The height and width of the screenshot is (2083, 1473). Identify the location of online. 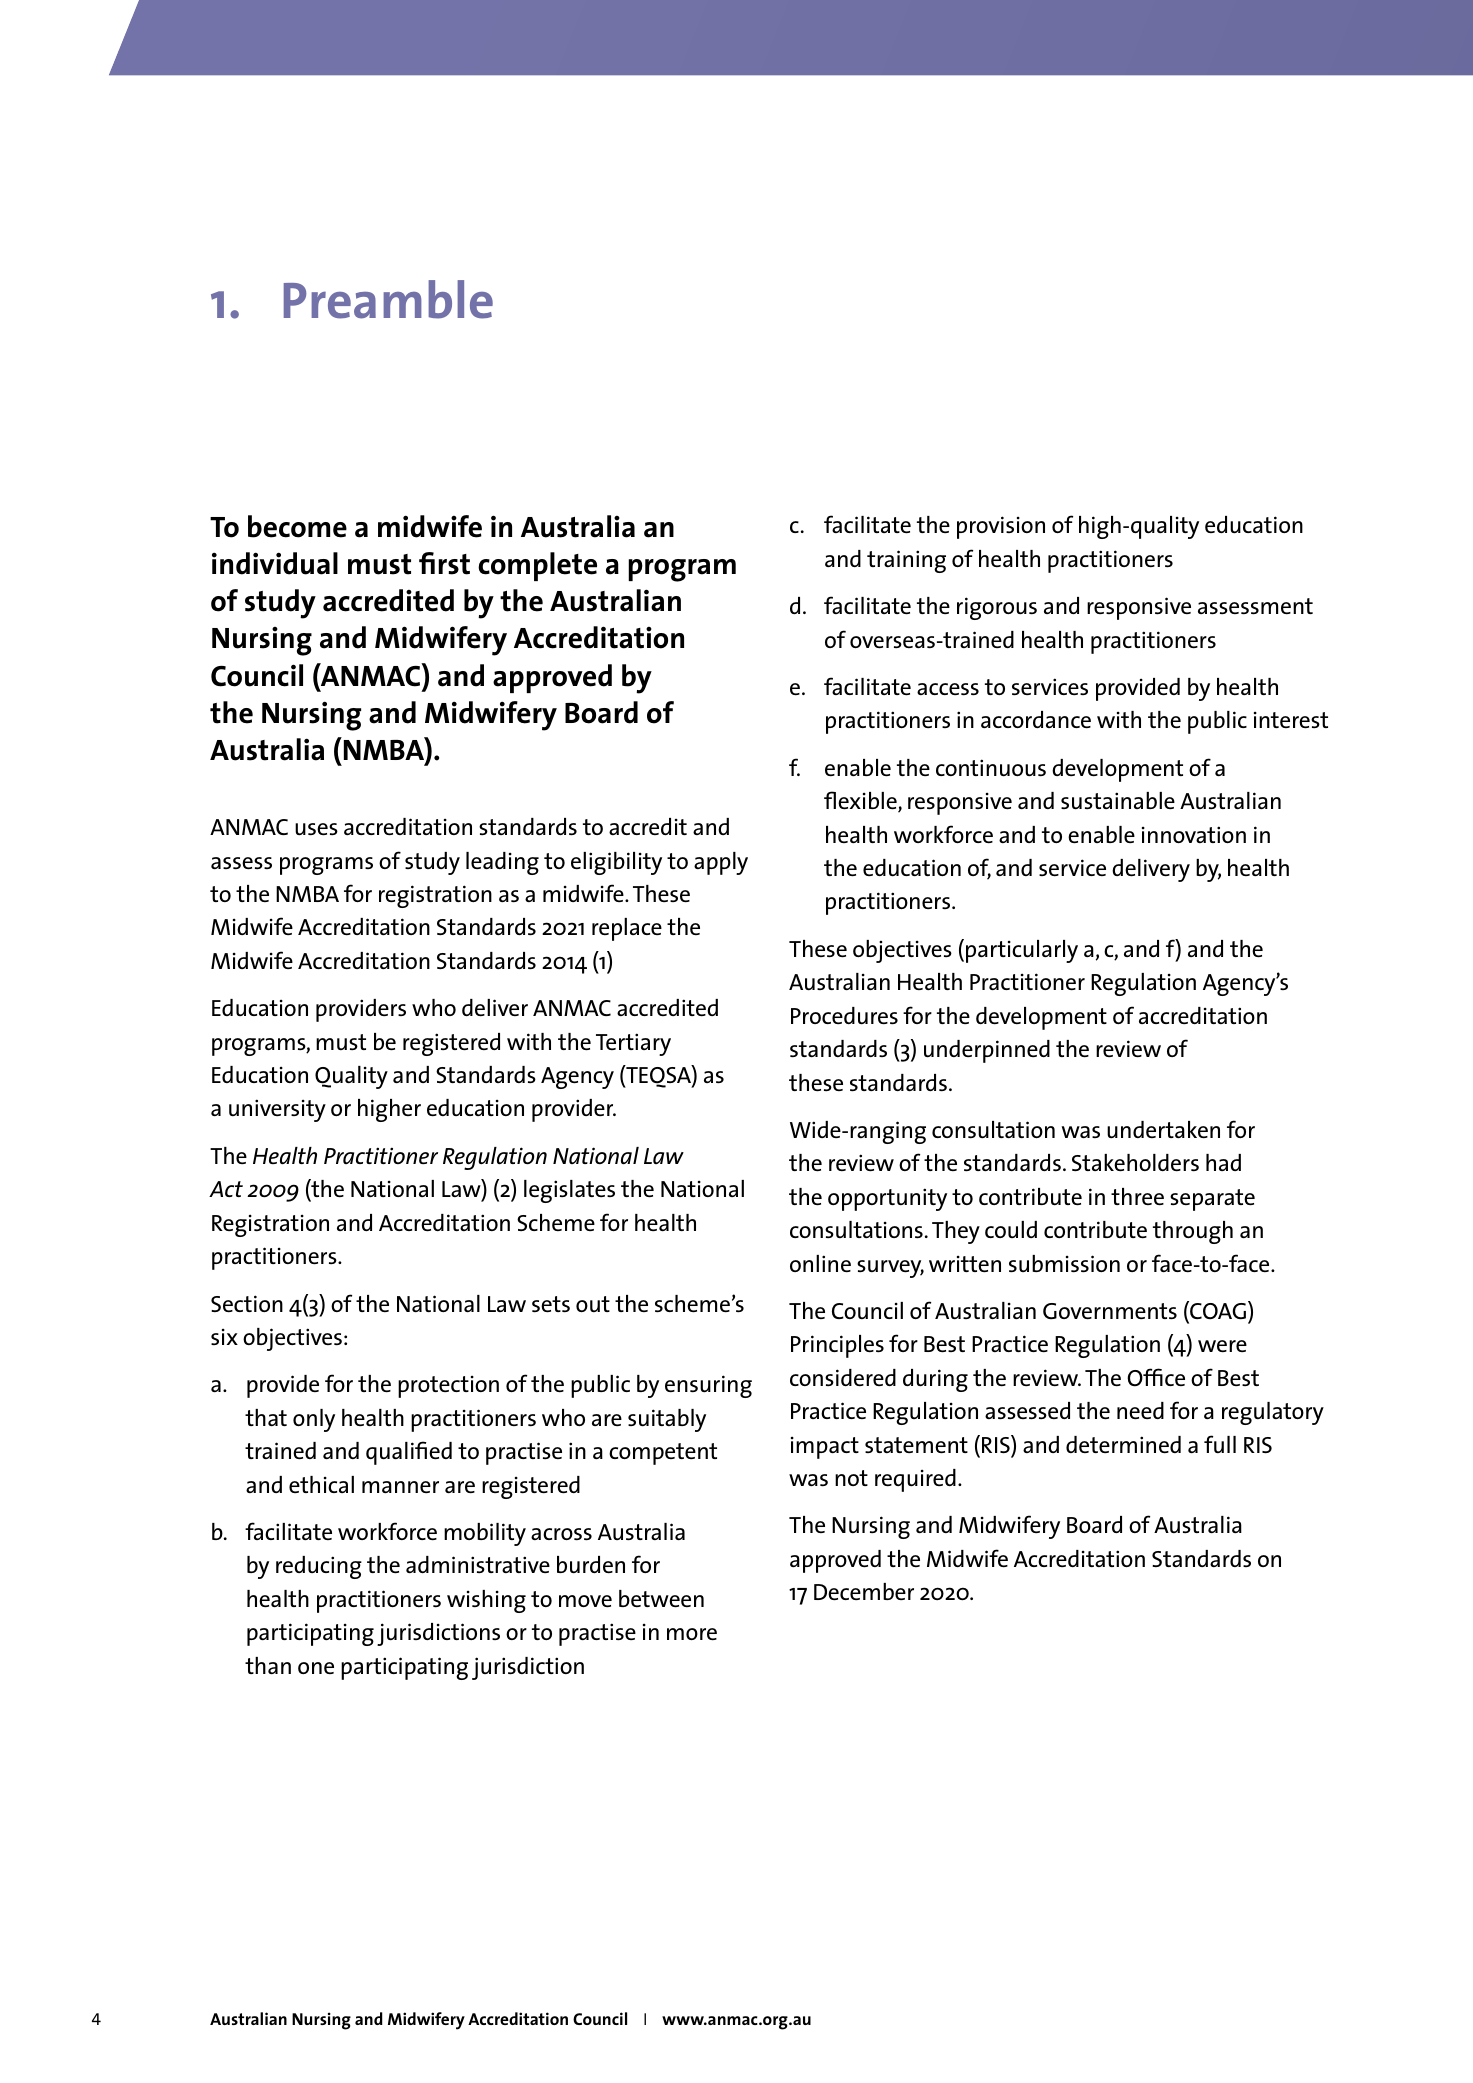
(820, 1263).
